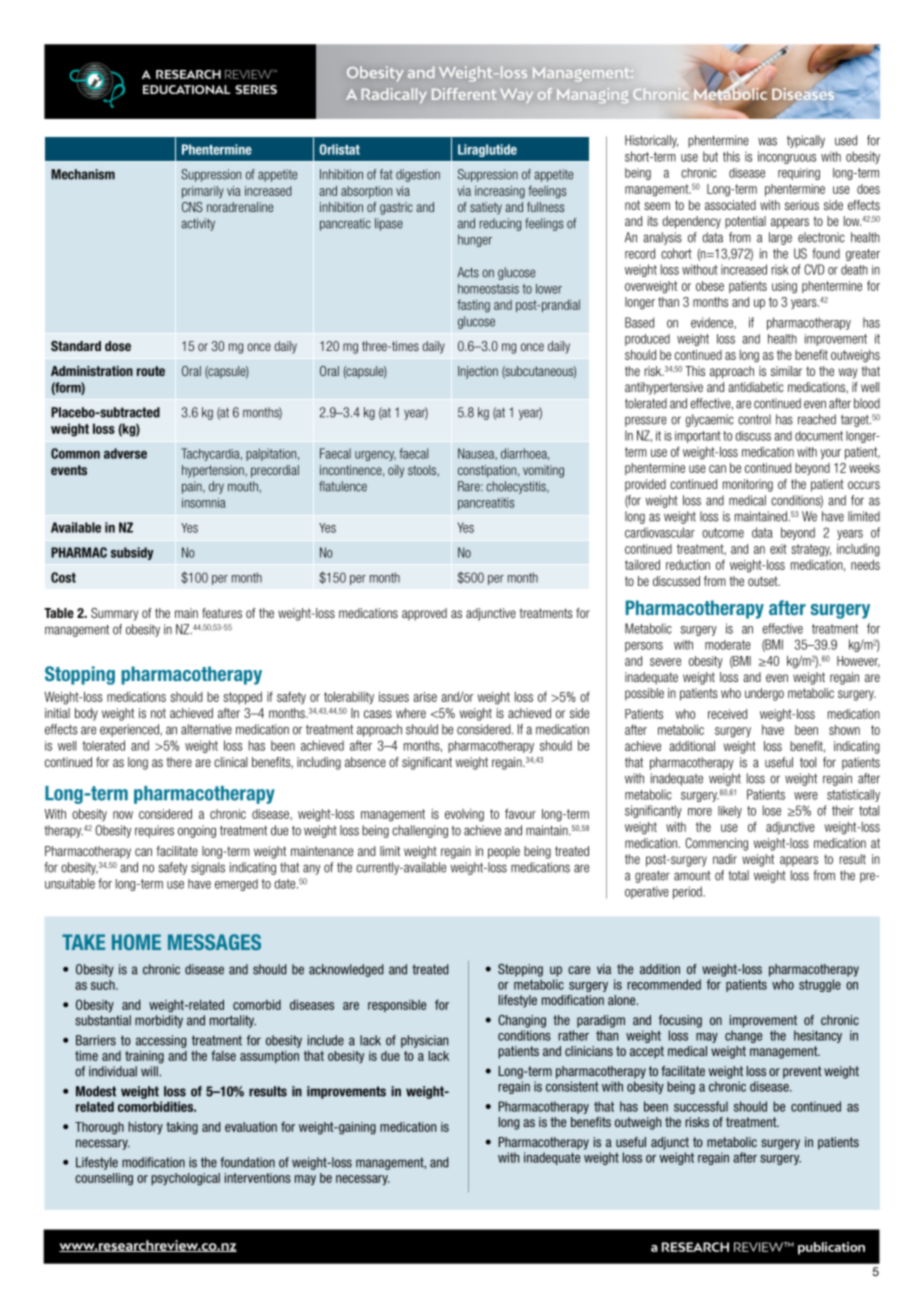 The image size is (924, 1308). I want to click on publication, so click(831, 1248).
